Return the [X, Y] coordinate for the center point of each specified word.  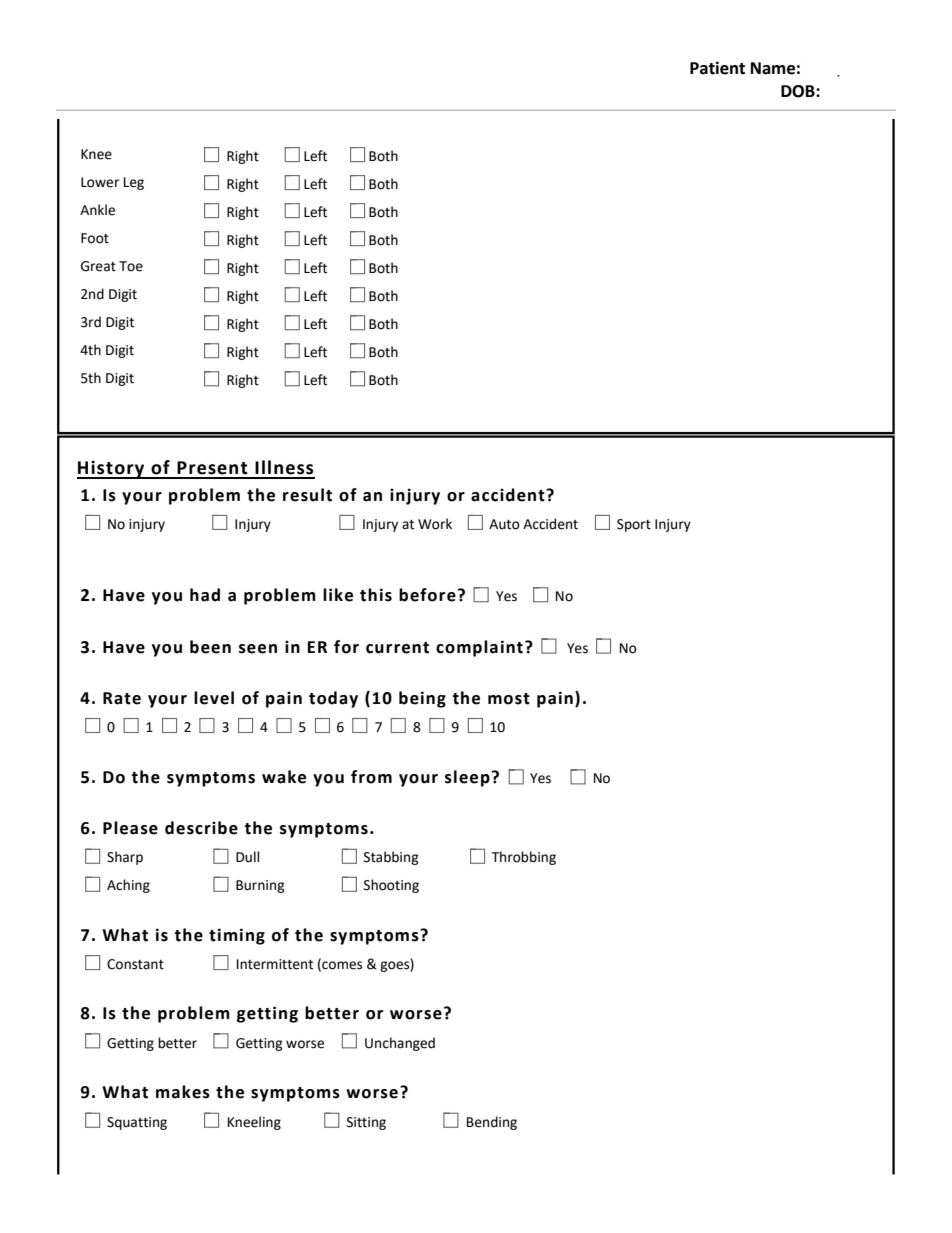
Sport [634, 525]
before [427, 595]
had [205, 595]
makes [183, 1092]
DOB [799, 91]
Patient [717, 68]
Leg [134, 183]
